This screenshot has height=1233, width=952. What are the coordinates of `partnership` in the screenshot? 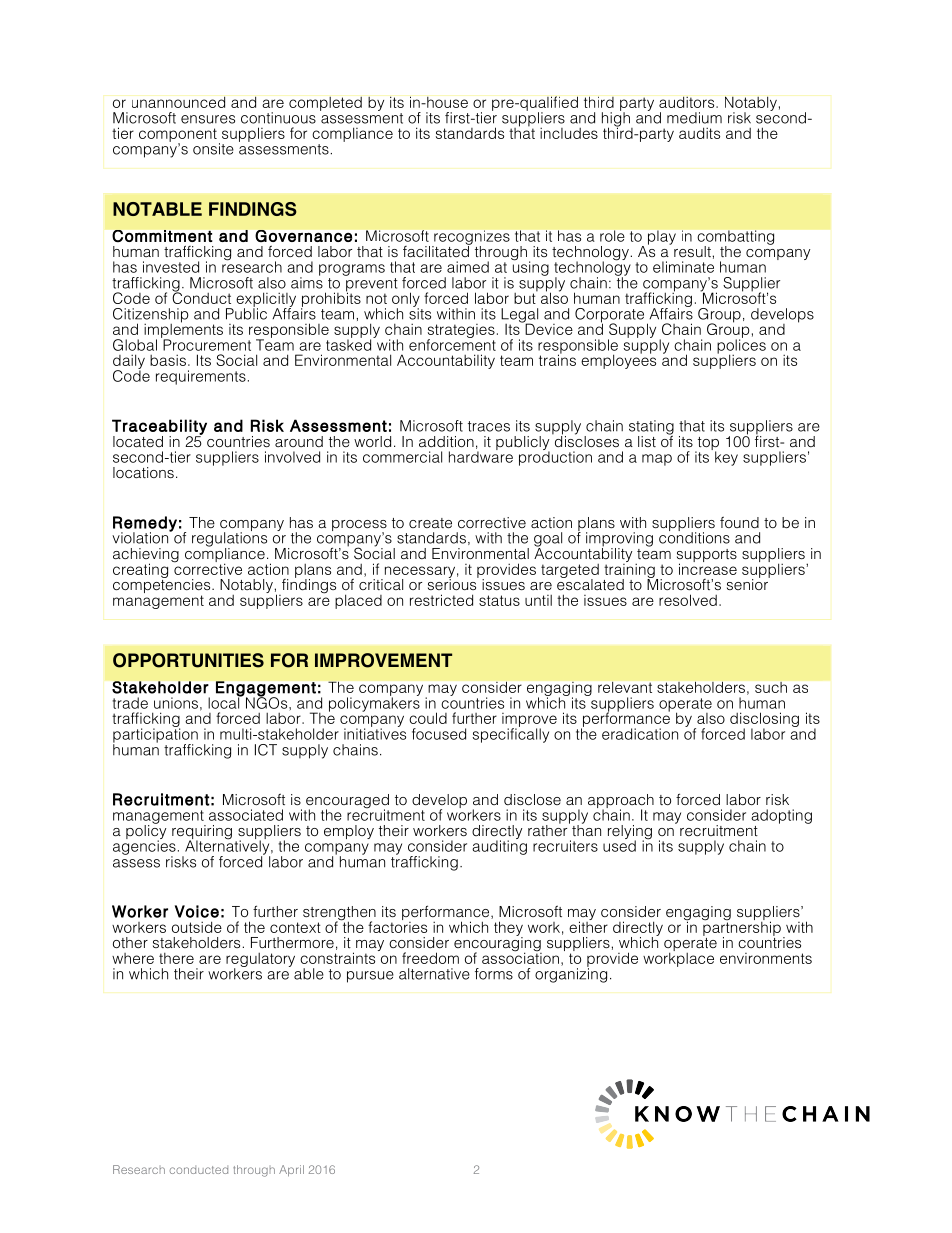 It's located at (741, 928).
